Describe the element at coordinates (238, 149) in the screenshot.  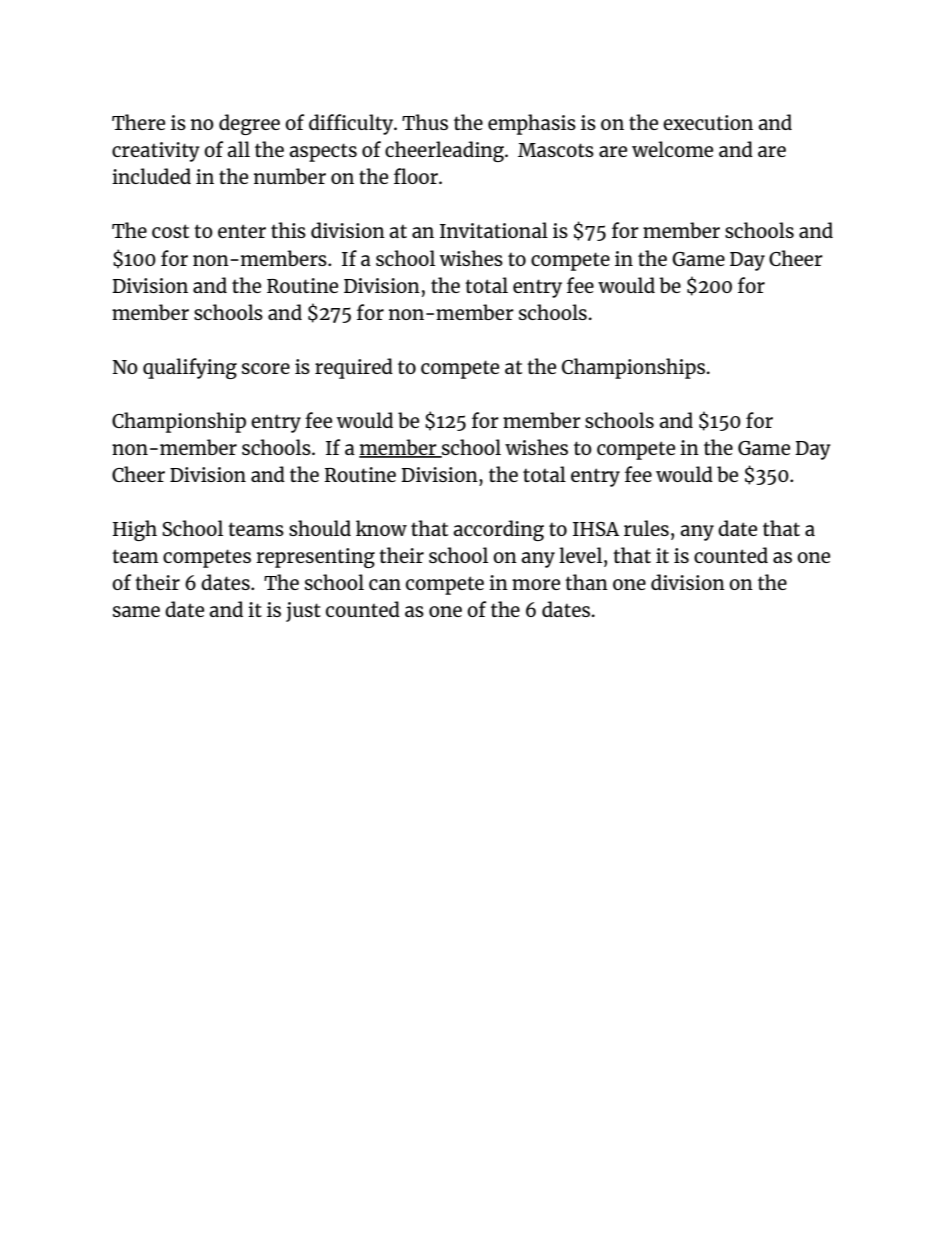
I see `all` at that location.
